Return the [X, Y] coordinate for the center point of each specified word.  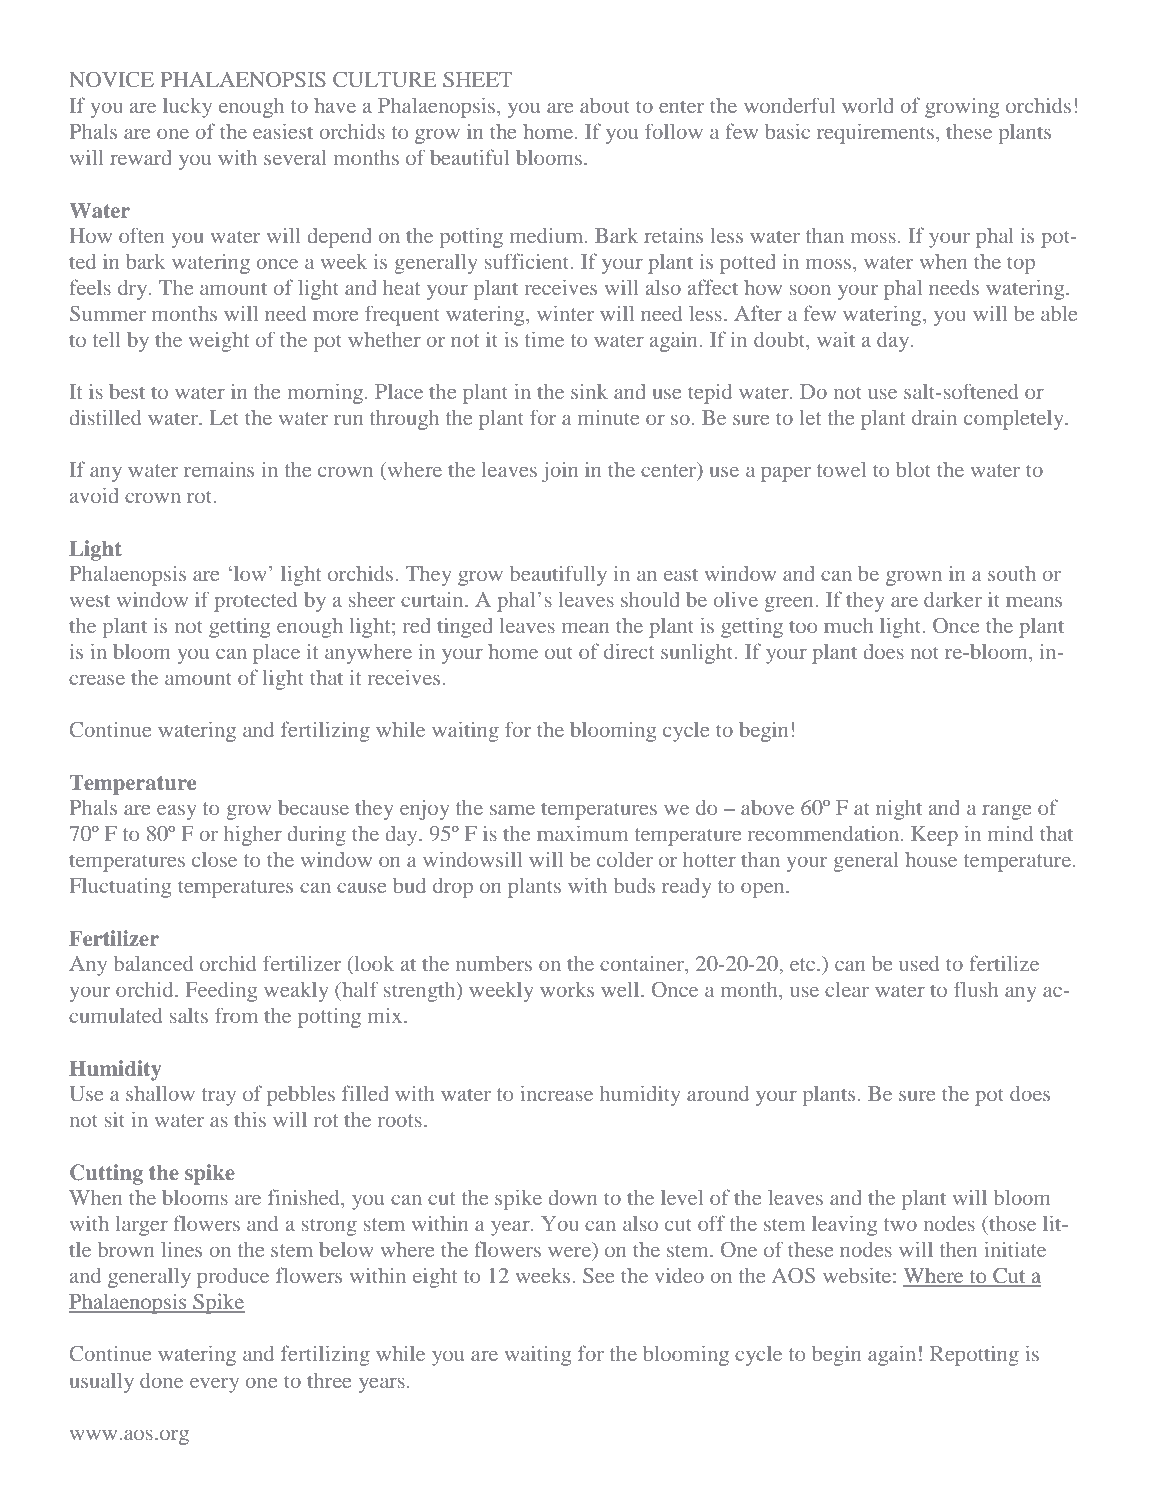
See [598, 1275]
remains [219, 469]
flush [976, 989]
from [236, 1015]
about [605, 105]
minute [608, 417]
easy [177, 812]
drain [934, 417]
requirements [875, 133]
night [899, 810]
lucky [187, 108]
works [567, 989]
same [512, 809]
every [214, 1385]
